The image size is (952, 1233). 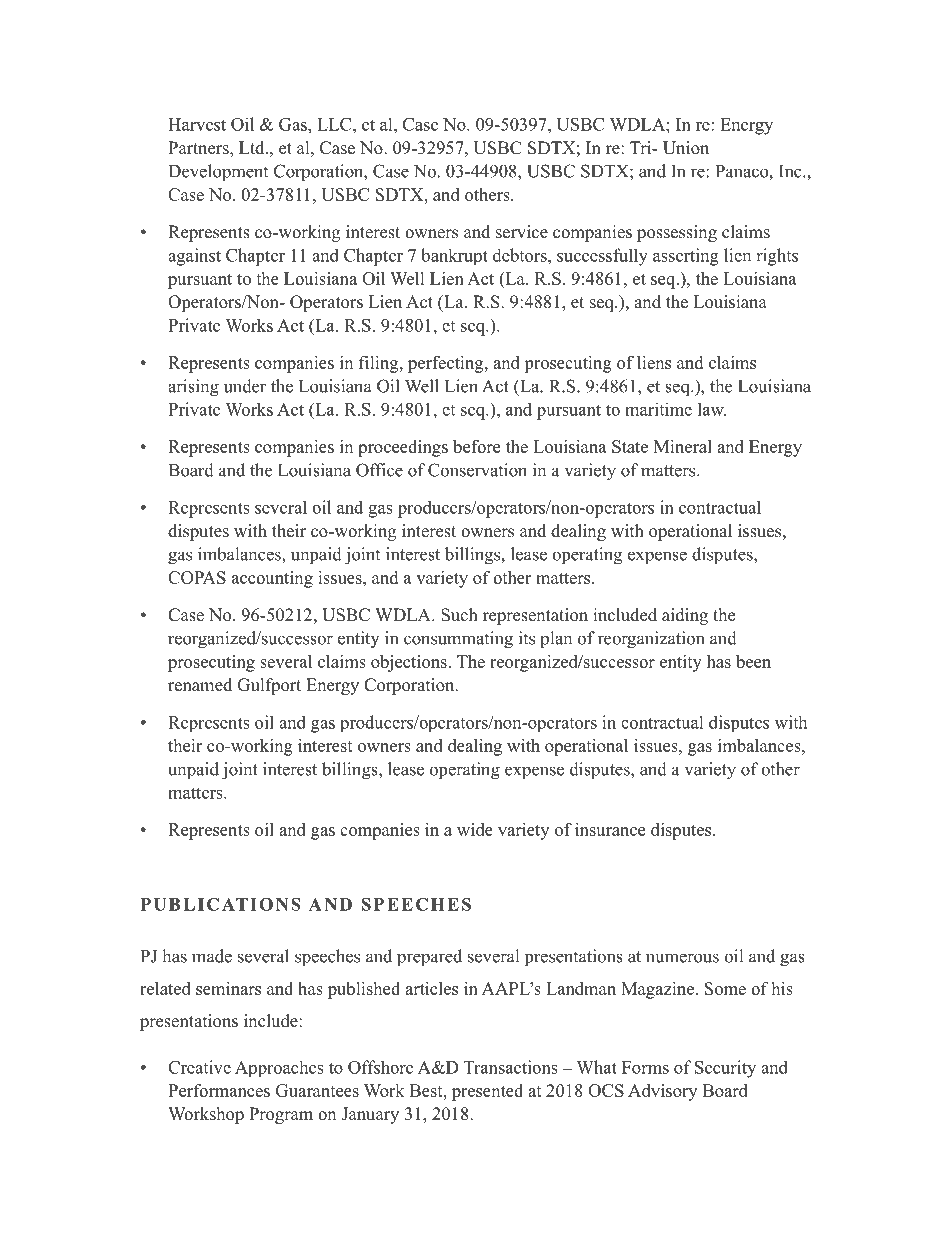 What do you see at coordinates (245, 386) in the screenshot?
I see `under` at bounding box center [245, 386].
